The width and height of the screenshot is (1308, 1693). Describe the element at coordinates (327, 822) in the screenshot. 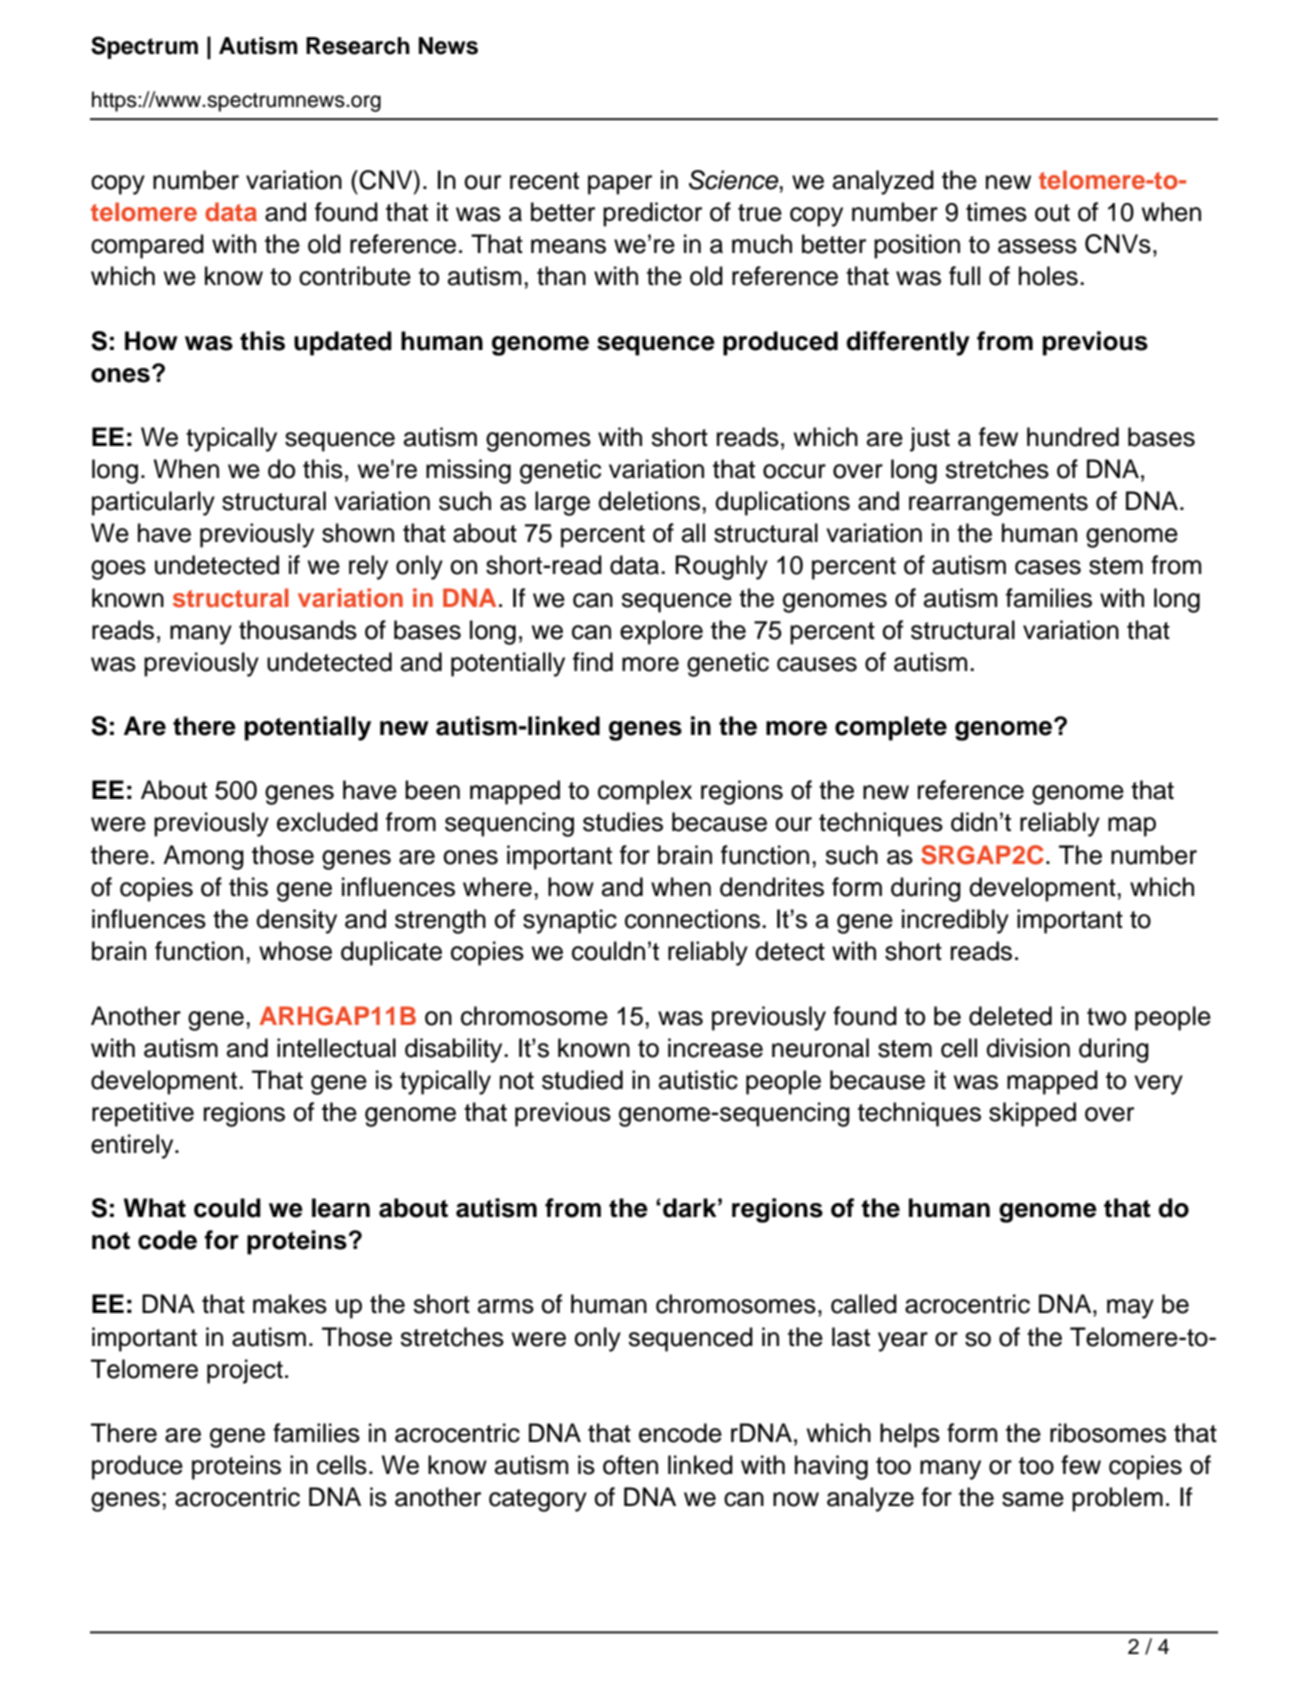

I see `excluded` at that location.
